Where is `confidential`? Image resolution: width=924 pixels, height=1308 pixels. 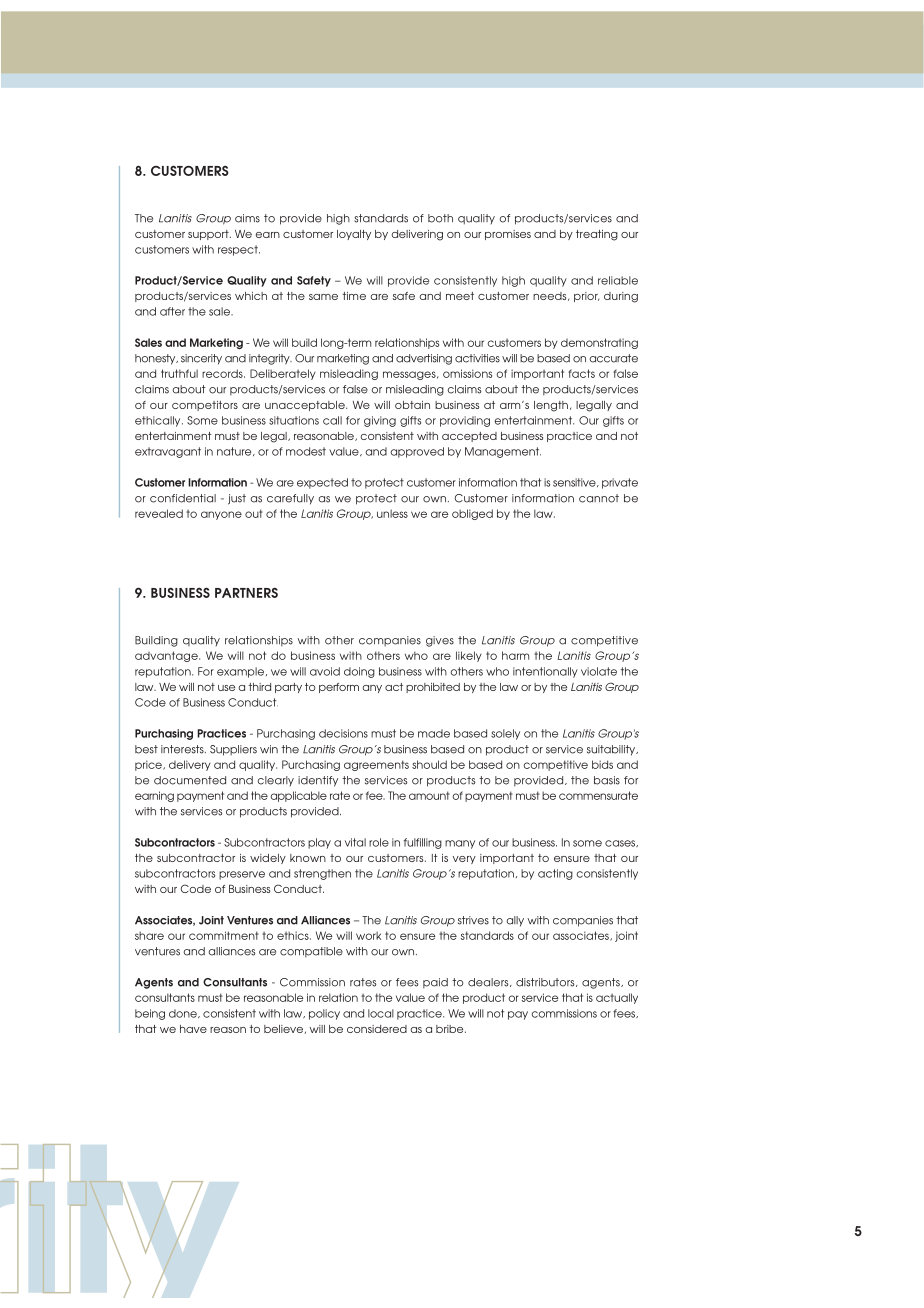
confidential is located at coordinates (183, 498).
